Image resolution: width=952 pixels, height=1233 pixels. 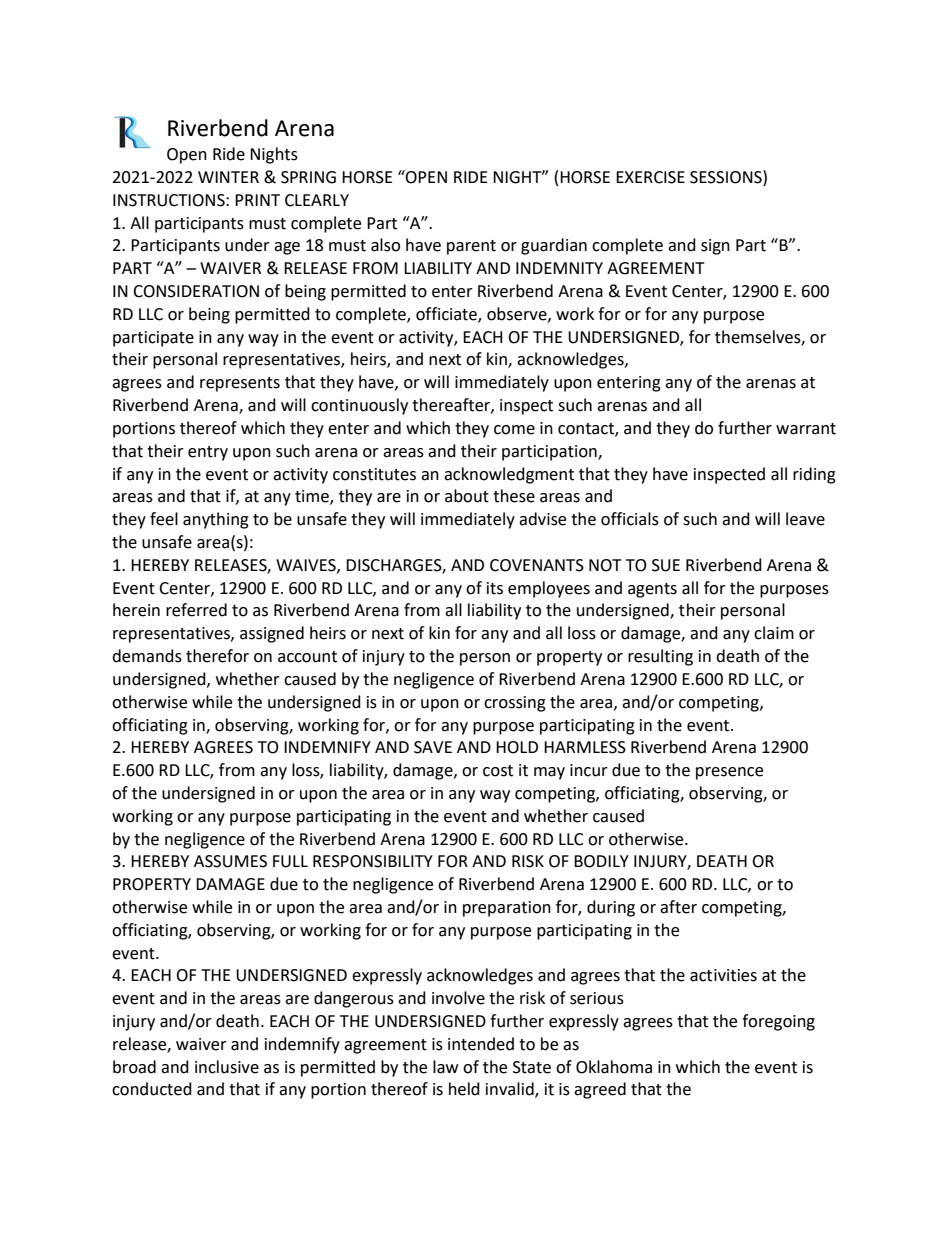 What do you see at coordinates (471, 247) in the screenshot?
I see `parent` at bounding box center [471, 247].
